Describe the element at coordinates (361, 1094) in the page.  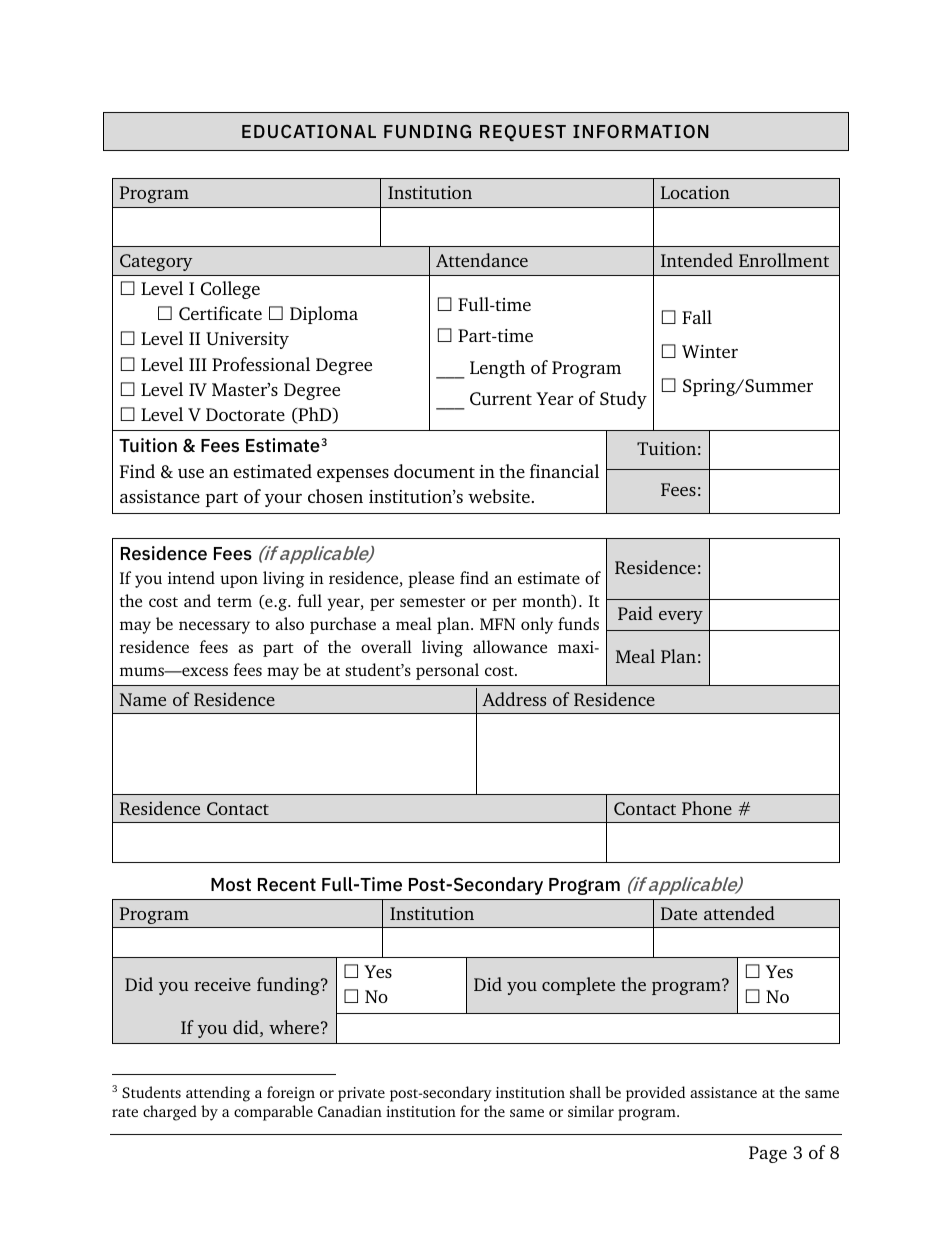
I see `private` at that location.
